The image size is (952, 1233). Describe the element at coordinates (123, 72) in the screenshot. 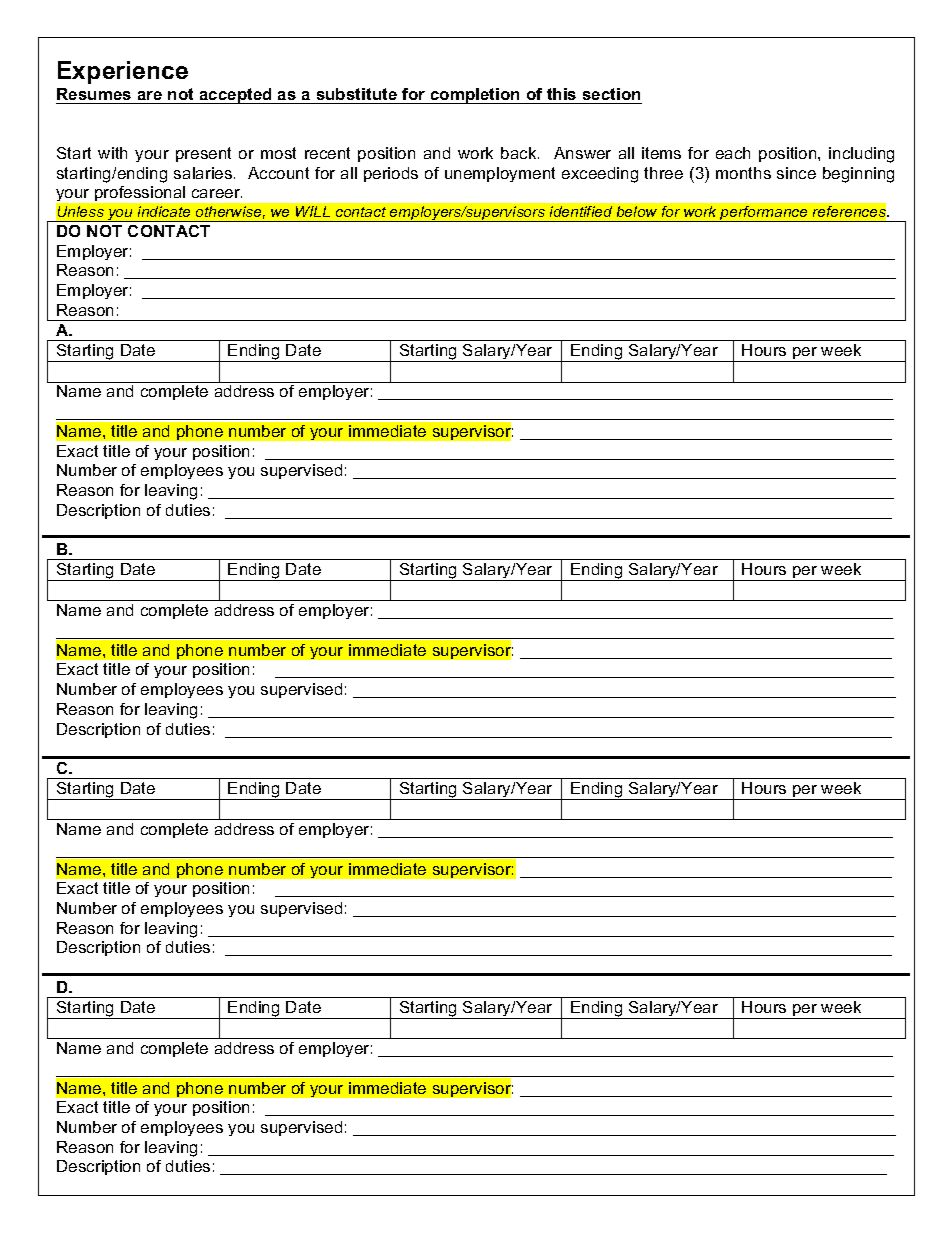

I see `Experience` at that location.
